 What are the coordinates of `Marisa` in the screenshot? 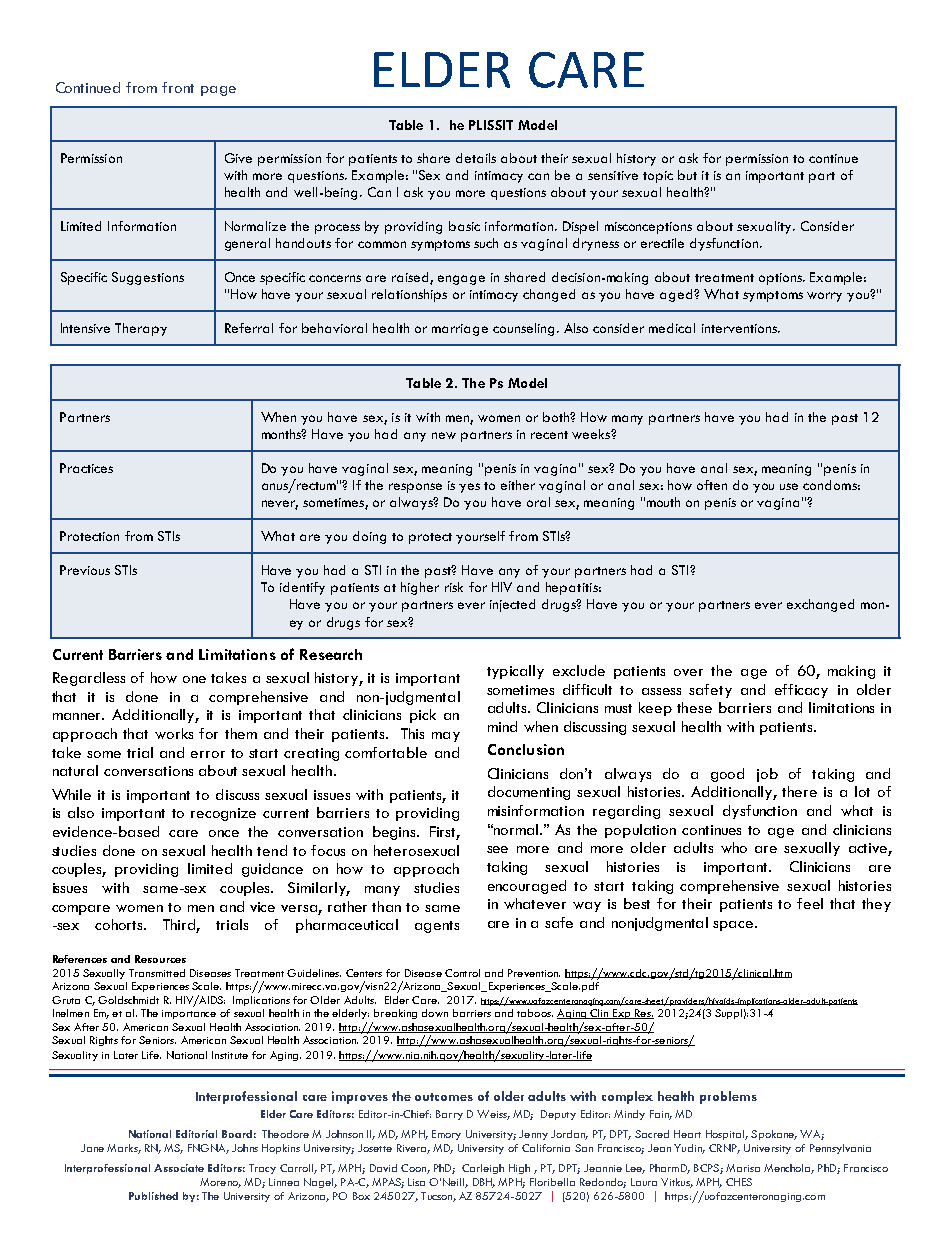 It's located at (743, 1168).
